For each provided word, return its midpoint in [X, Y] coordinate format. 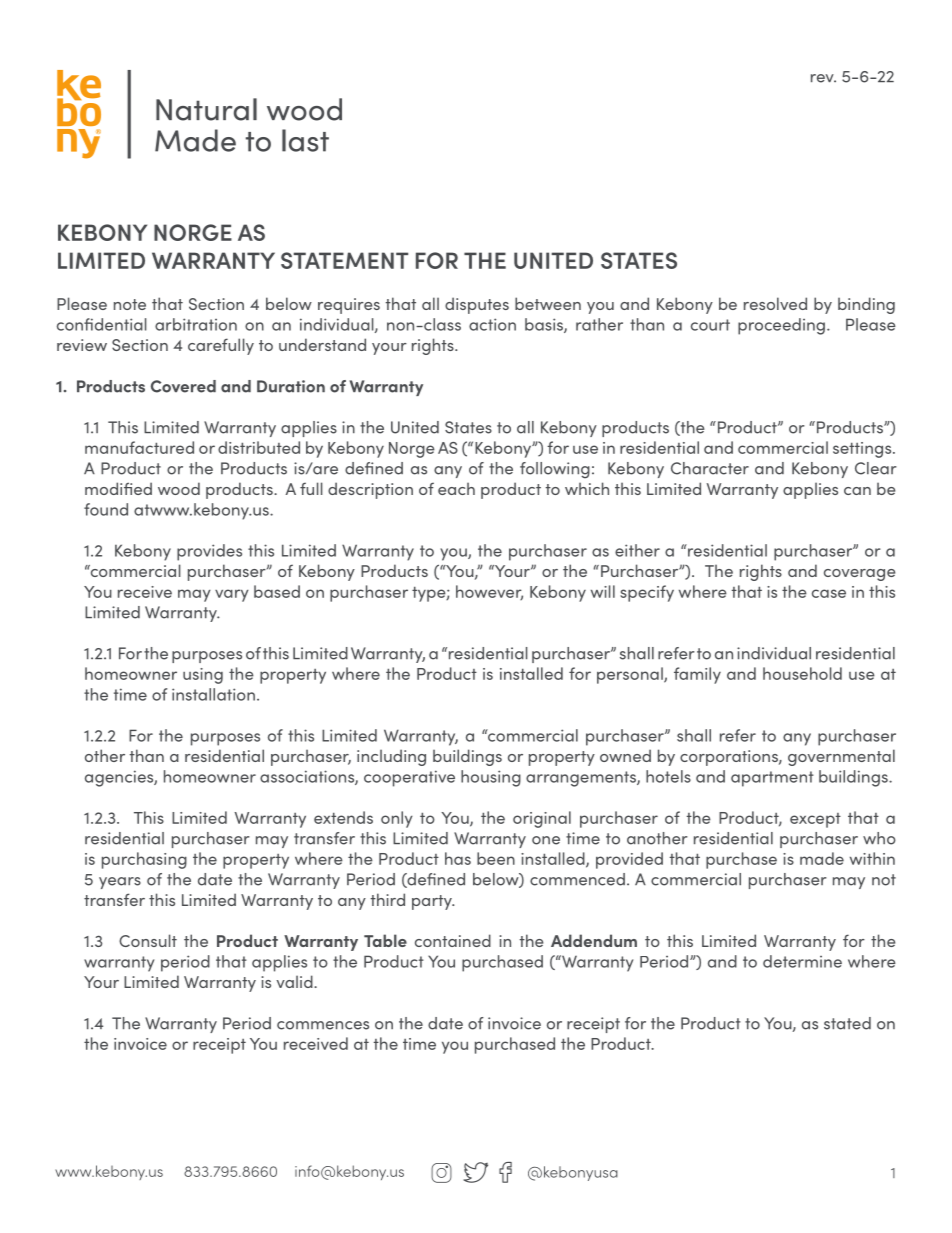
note [130, 304]
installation [213, 694]
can [857, 491]
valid [295, 981]
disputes [477, 305]
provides [209, 552]
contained [453, 940]
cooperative [409, 778]
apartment [772, 779]
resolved [775, 303]
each [456, 489]
